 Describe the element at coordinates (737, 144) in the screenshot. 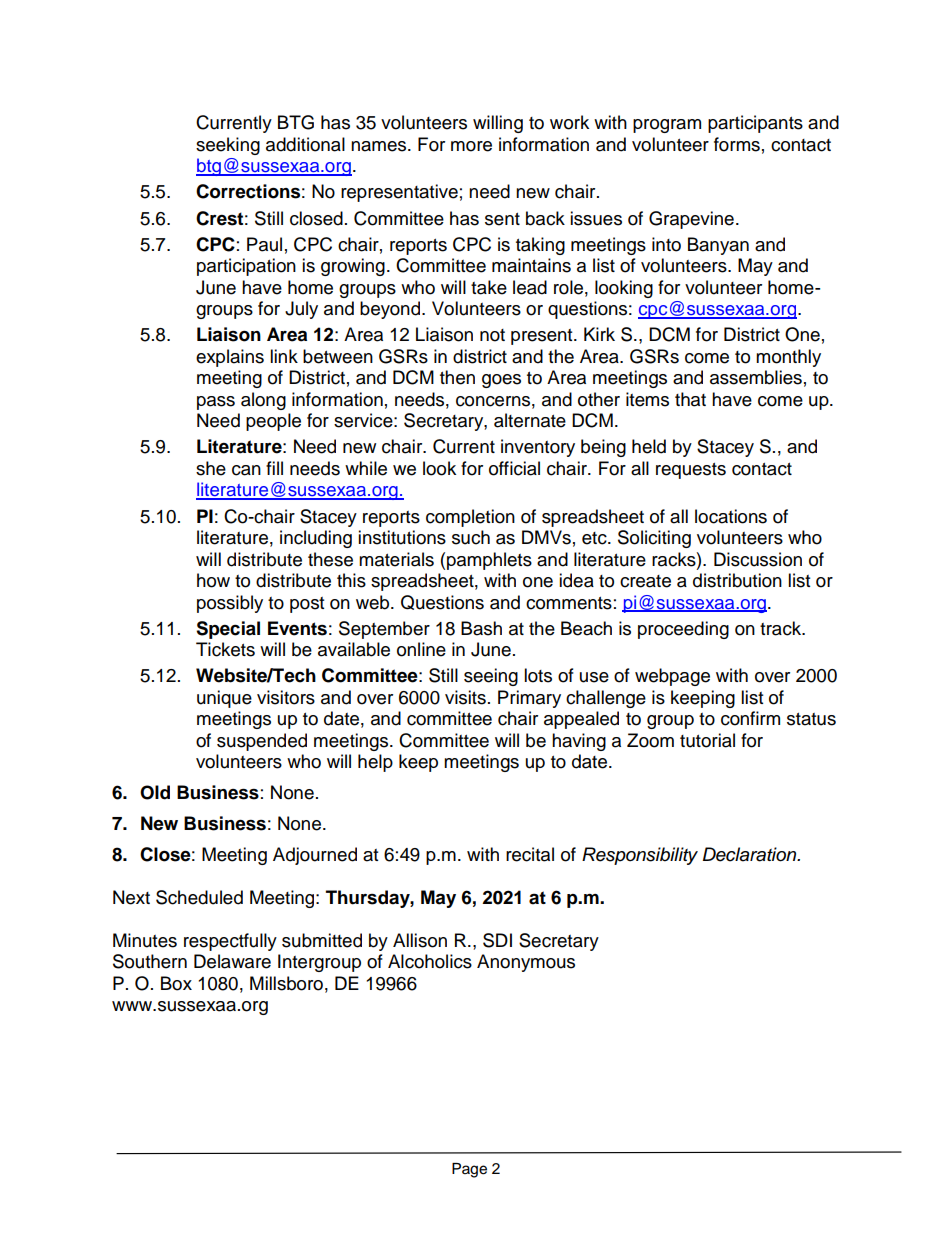

I see `forms` at that location.
